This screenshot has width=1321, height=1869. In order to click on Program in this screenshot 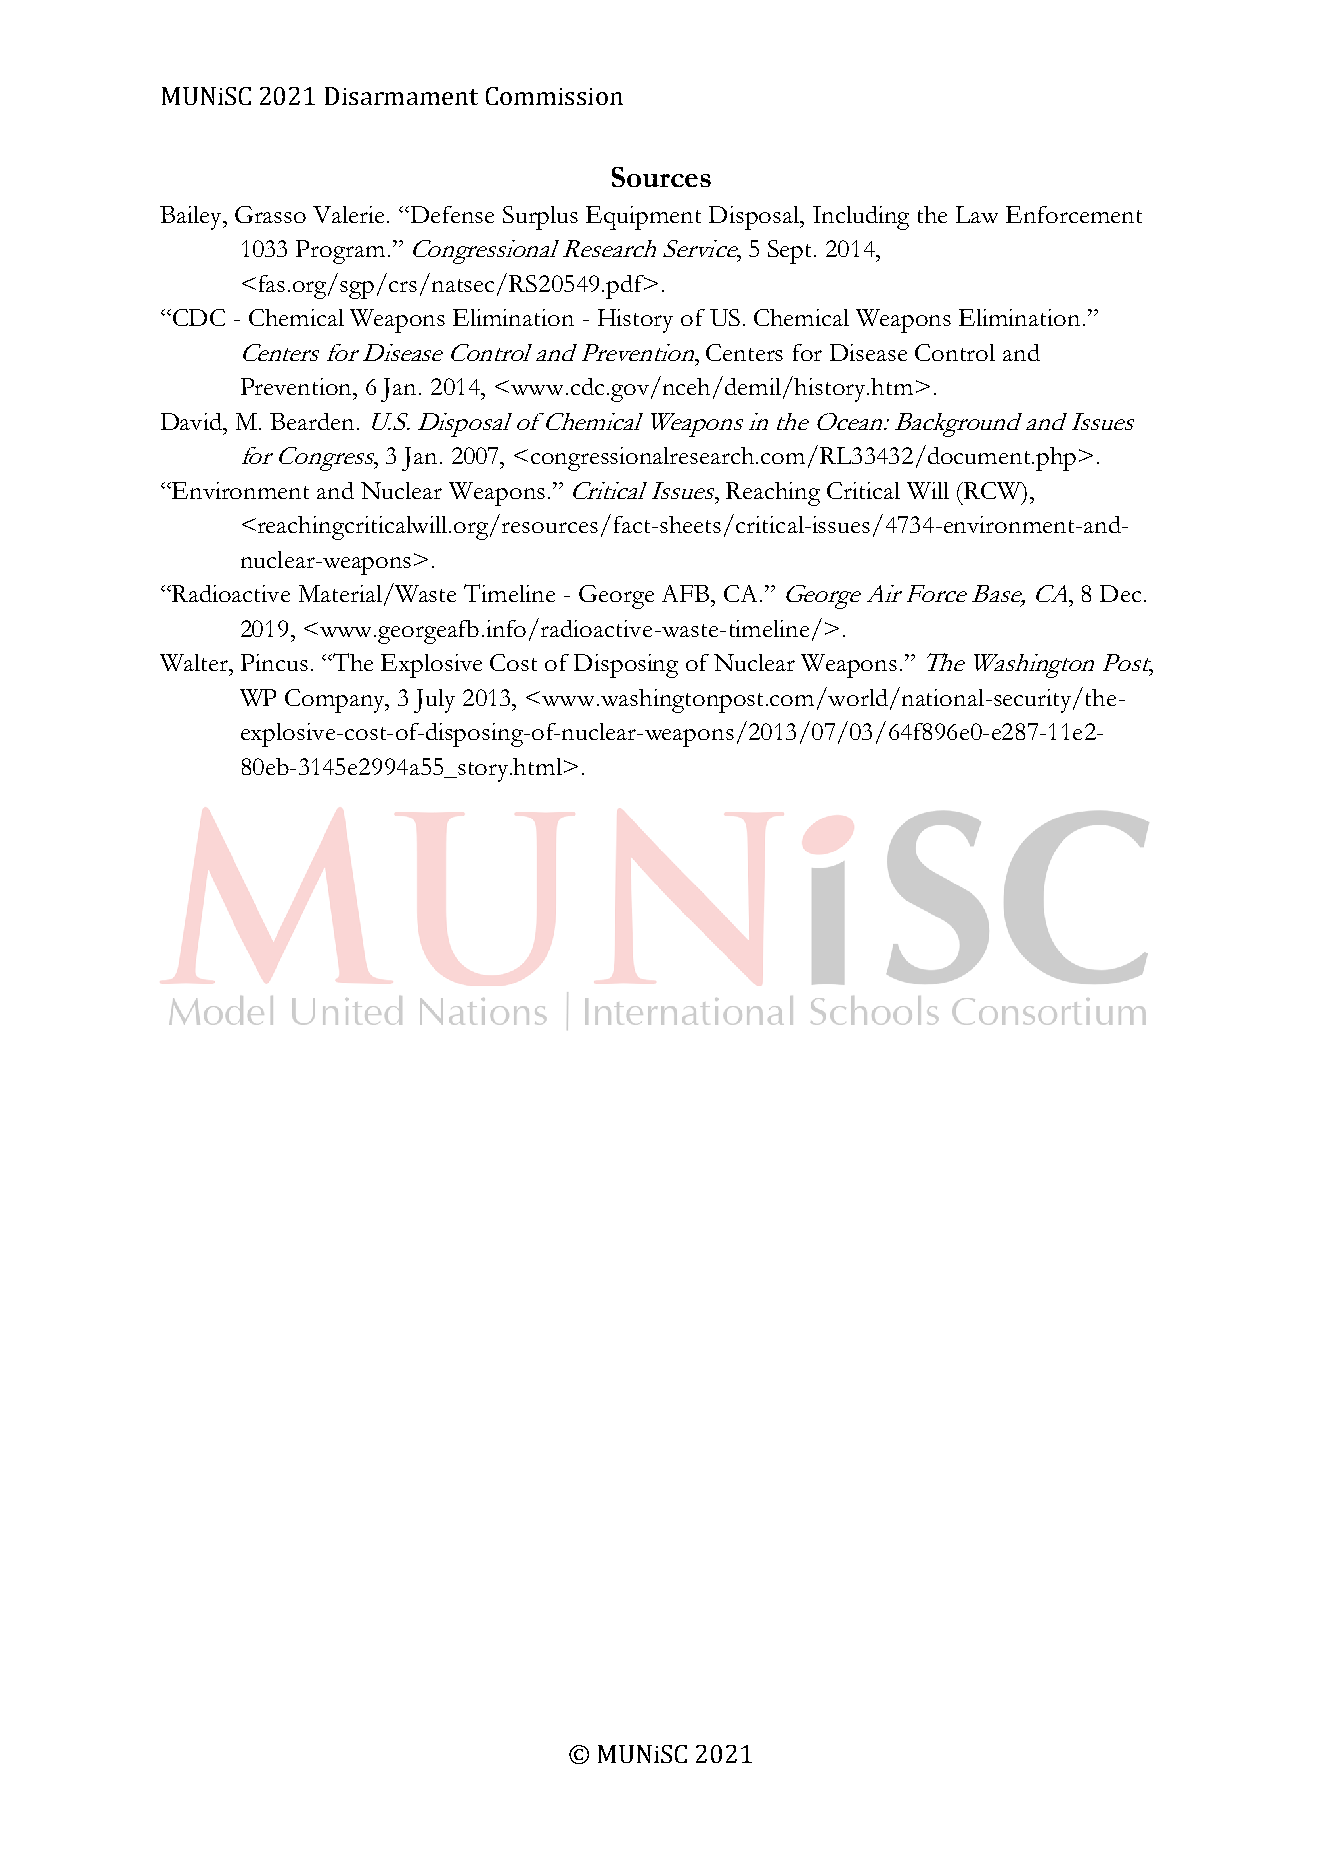, I will do `click(340, 252)`.
